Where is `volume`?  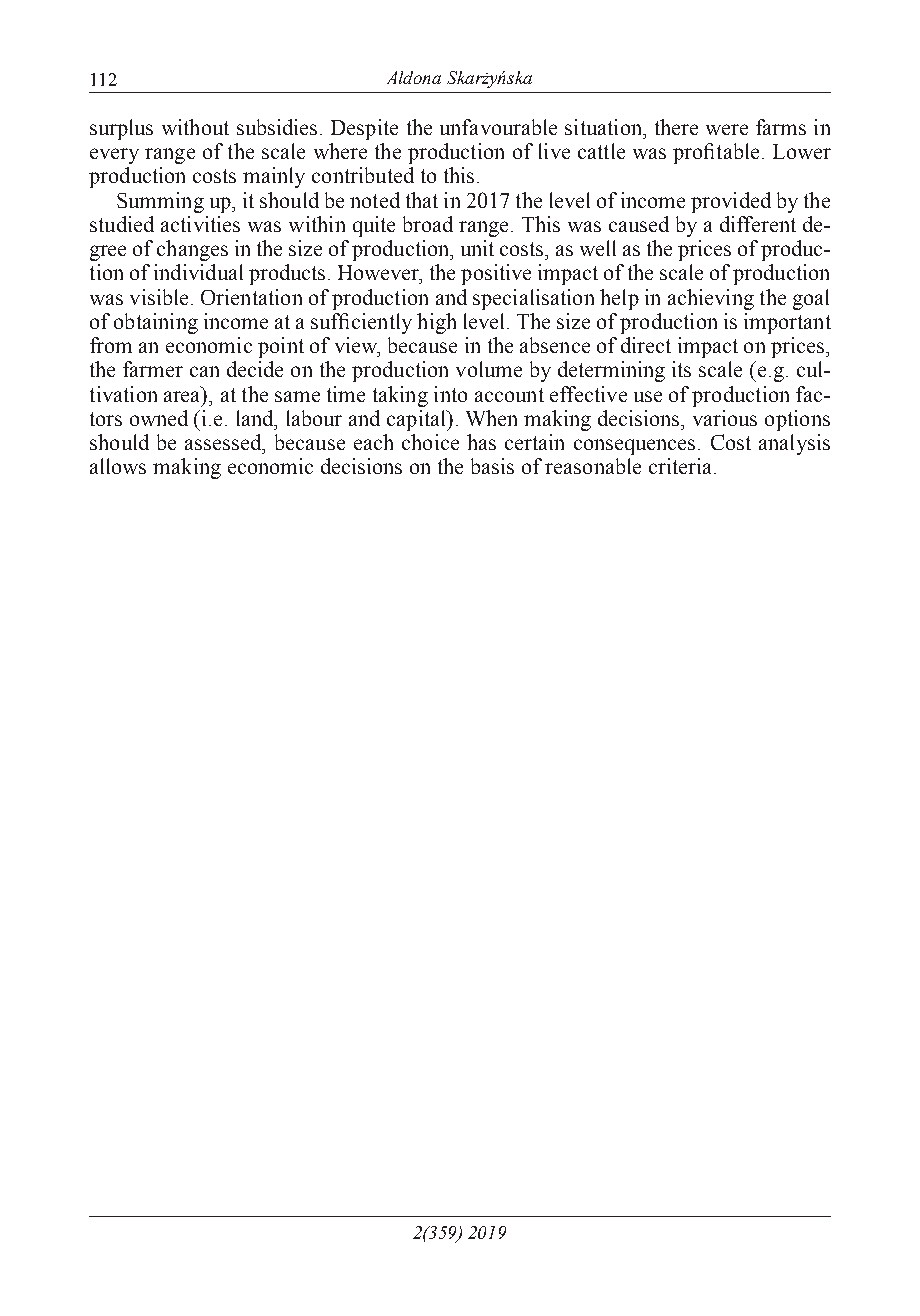 volume is located at coordinates (489, 369).
